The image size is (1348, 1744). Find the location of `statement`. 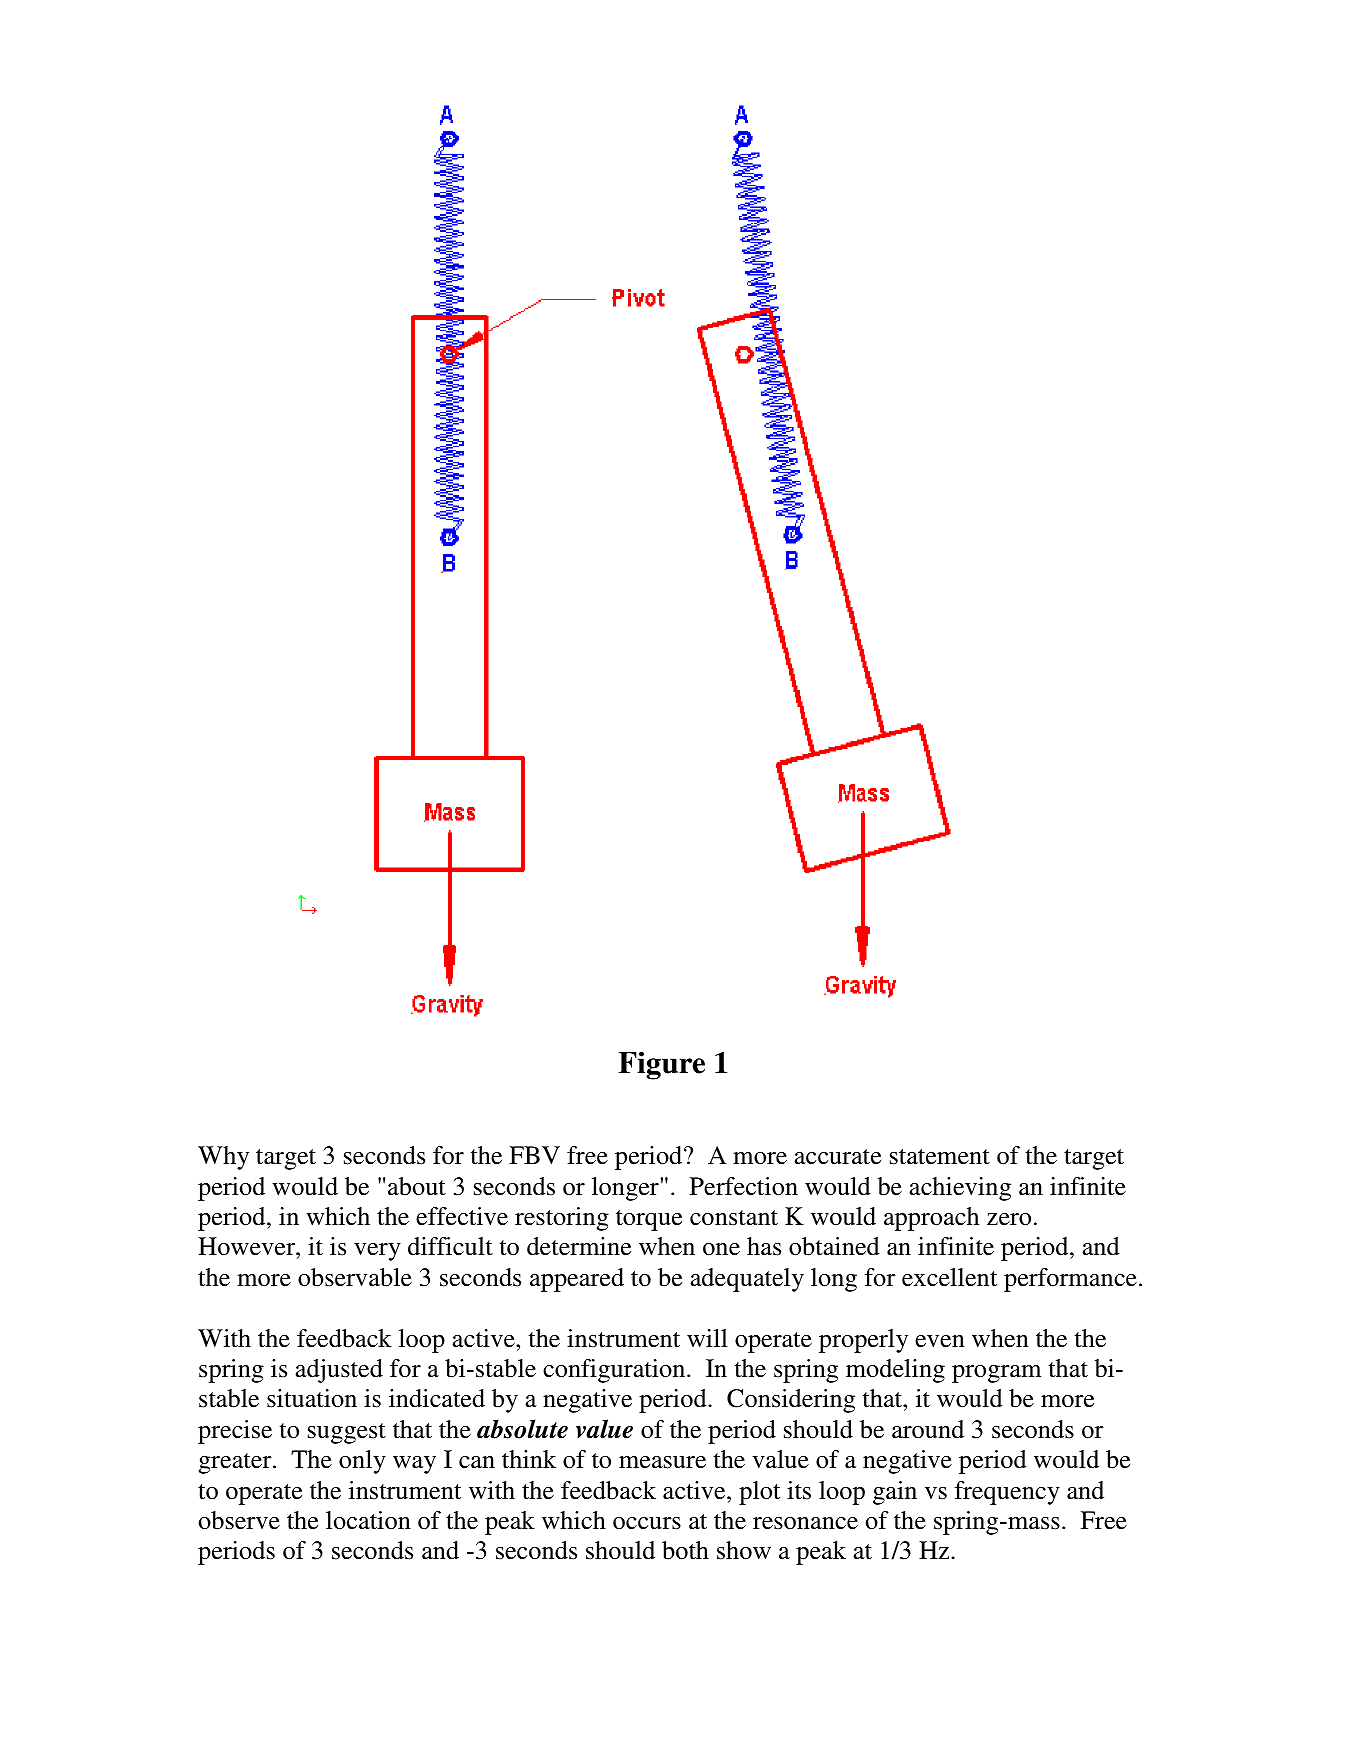

statement is located at coordinates (940, 1157).
